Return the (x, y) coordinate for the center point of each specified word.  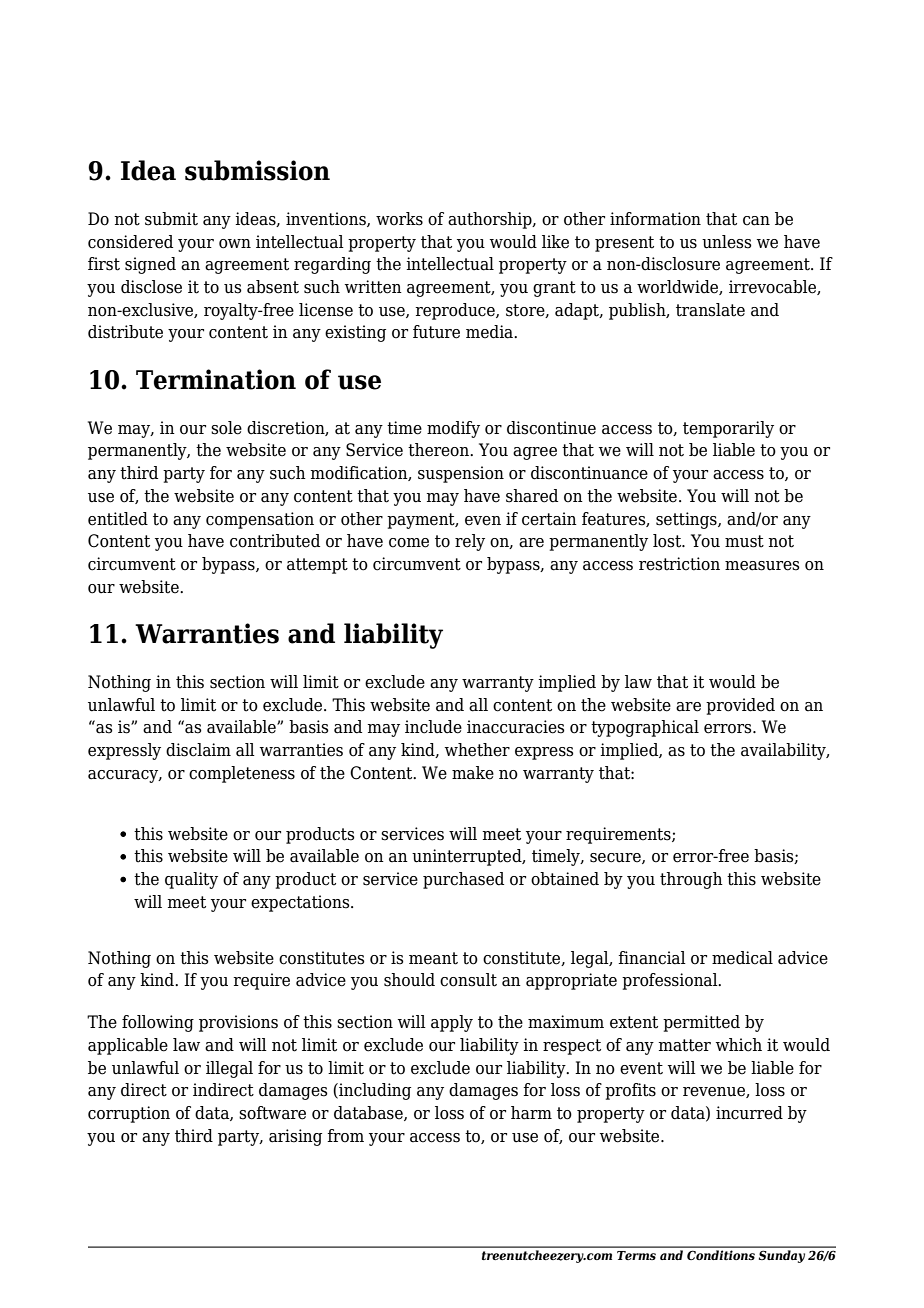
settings (687, 520)
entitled (118, 519)
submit (171, 219)
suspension (461, 474)
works (399, 219)
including (374, 1091)
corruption (129, 1114)
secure (616, 858)
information (655, 219)
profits (630, 1091)
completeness (242, 774)
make (473, 773)
